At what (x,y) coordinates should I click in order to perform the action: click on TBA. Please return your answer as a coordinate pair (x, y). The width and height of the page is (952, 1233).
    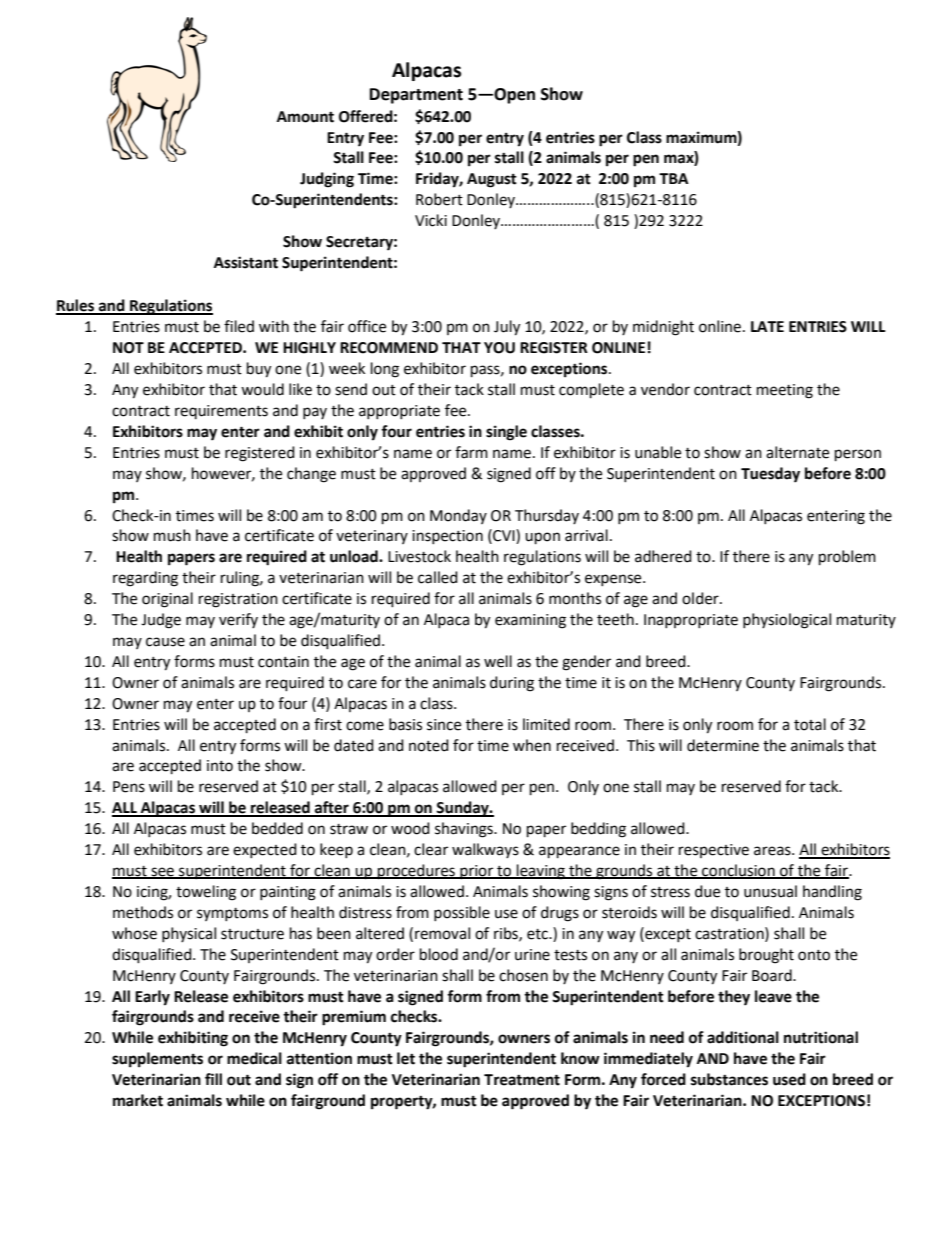
    Looking at the image, I should click on (674, 178).
